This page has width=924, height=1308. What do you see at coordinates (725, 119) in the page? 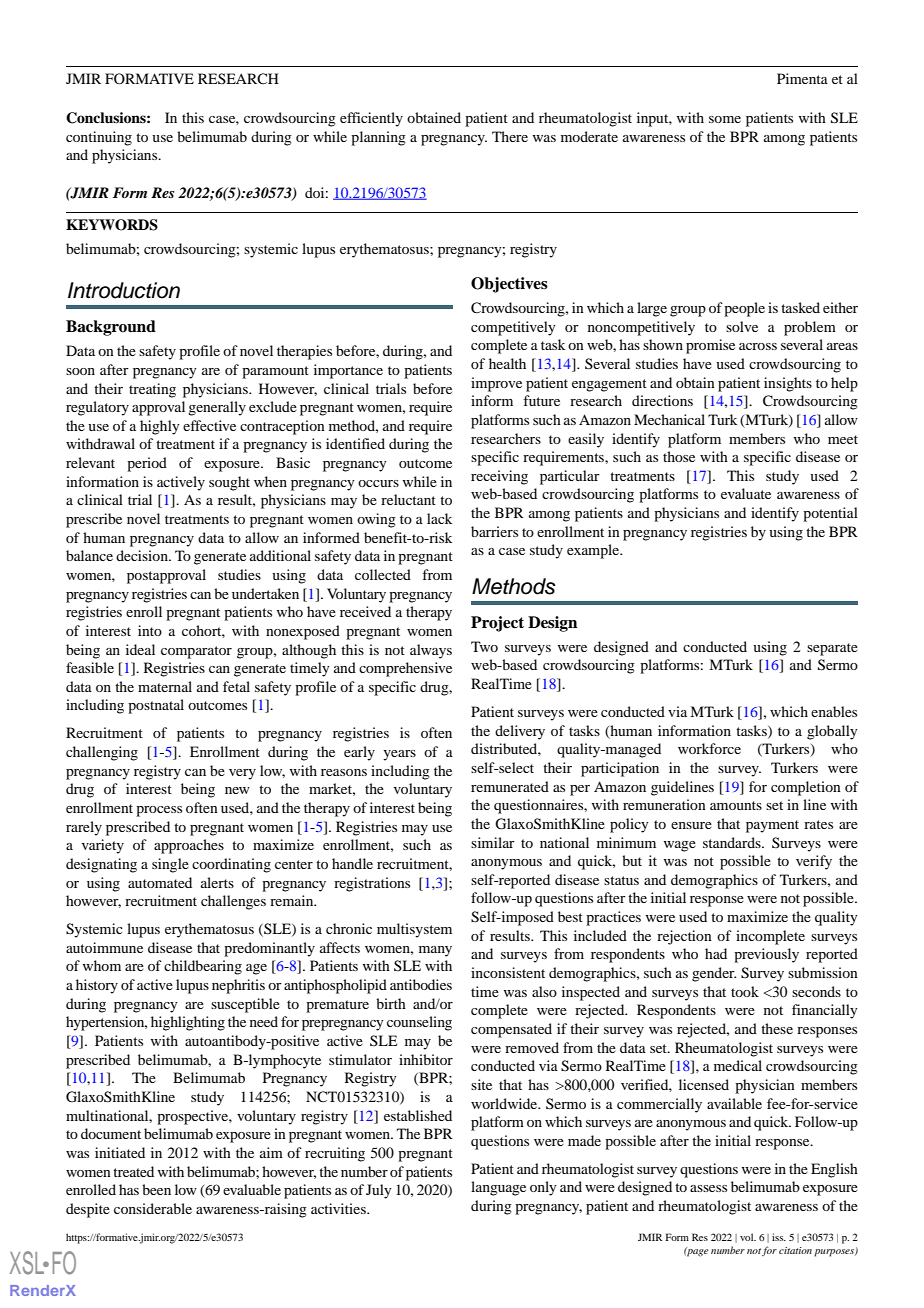
I see `some` at bounding box center [725, 119].
